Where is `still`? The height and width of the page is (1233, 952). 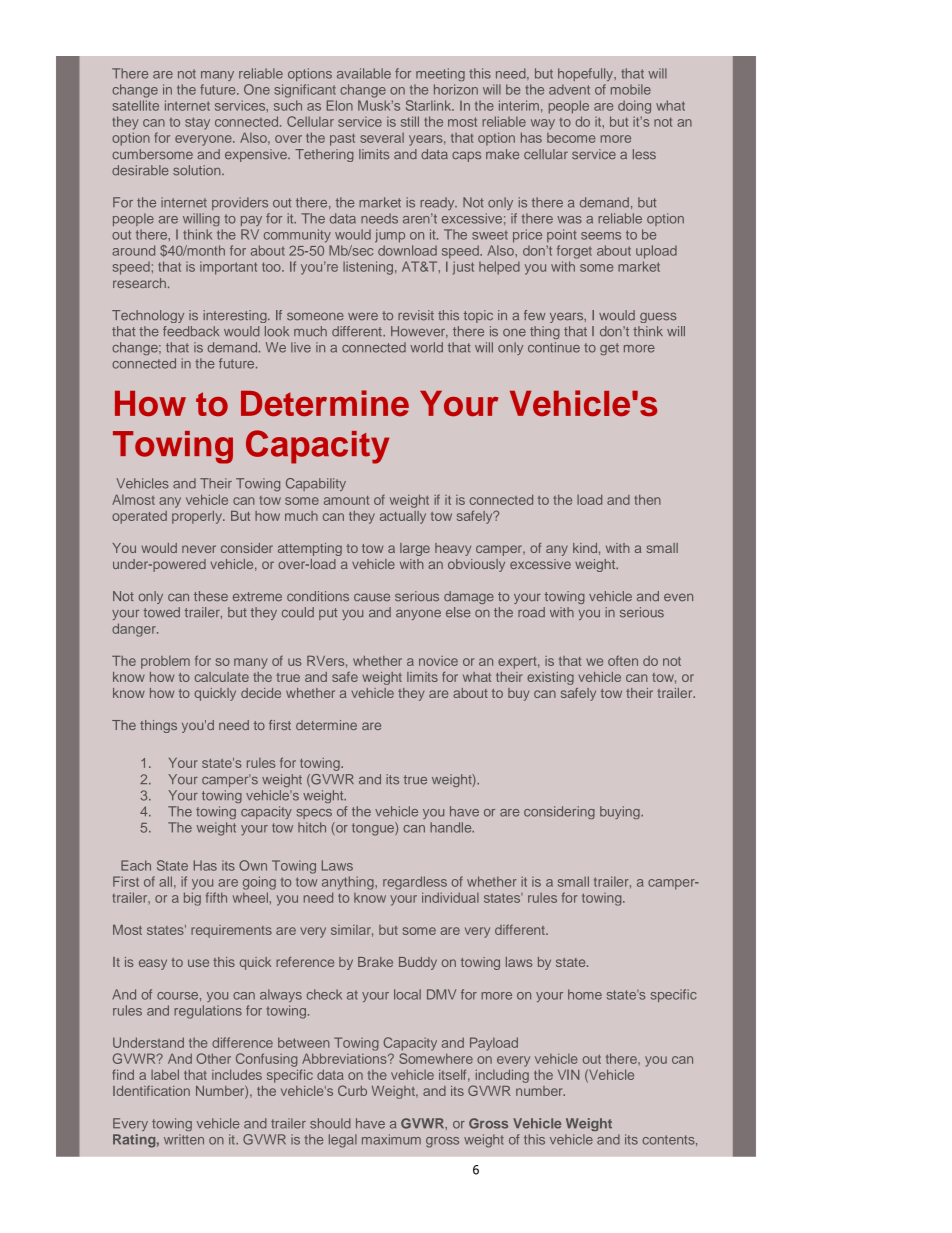 still is located at coordinates (410, 121).
